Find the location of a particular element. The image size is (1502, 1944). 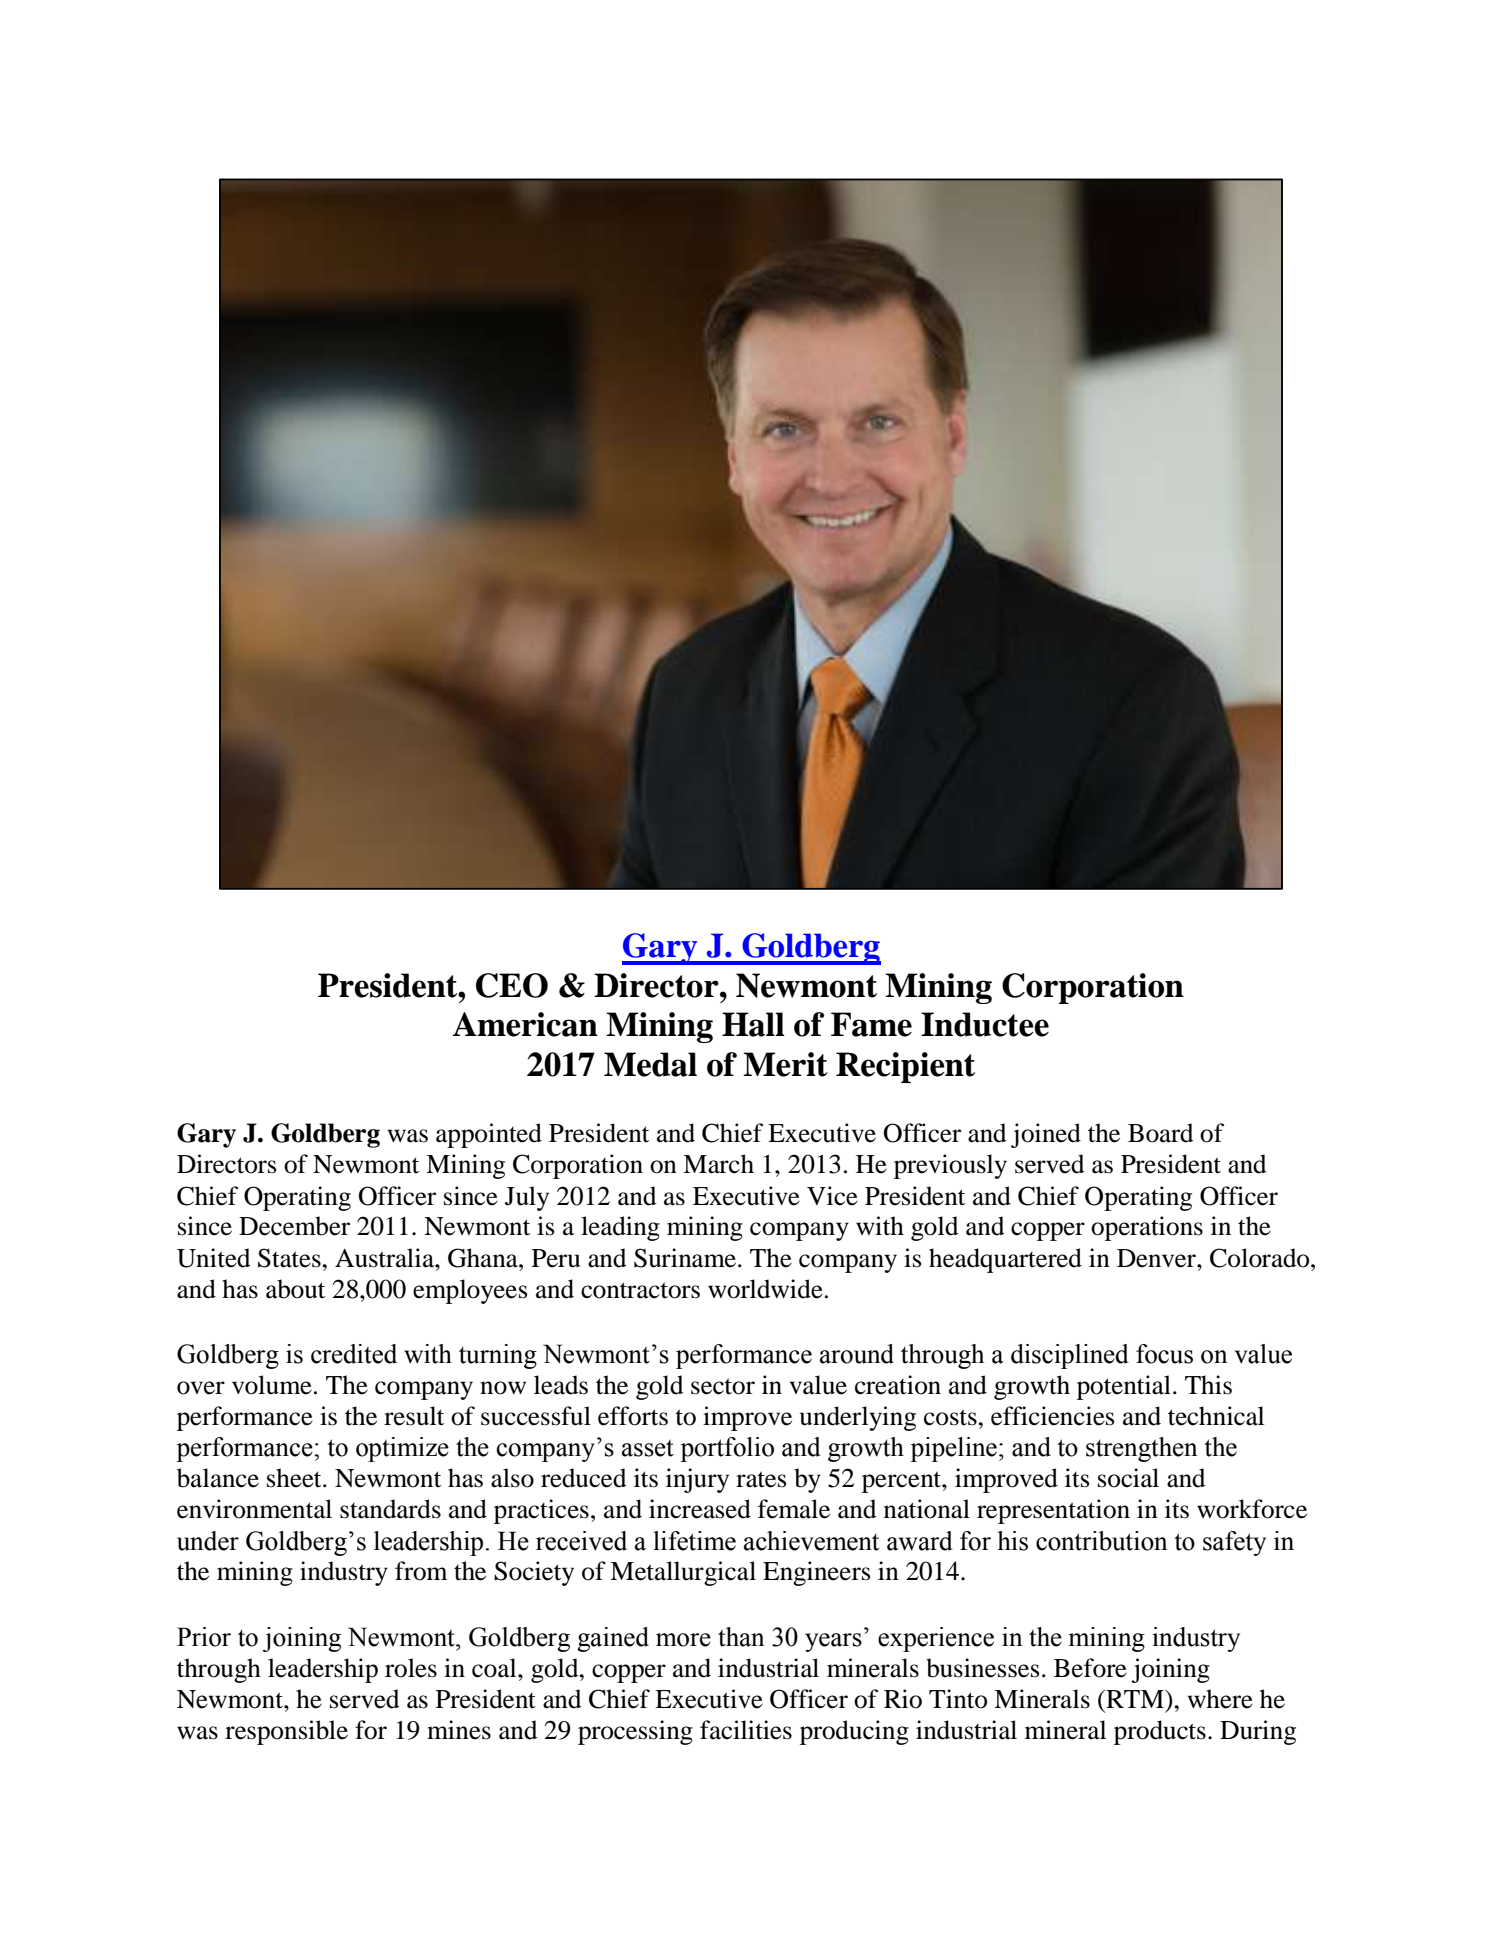

March is located at coordinates (718, 1164).
